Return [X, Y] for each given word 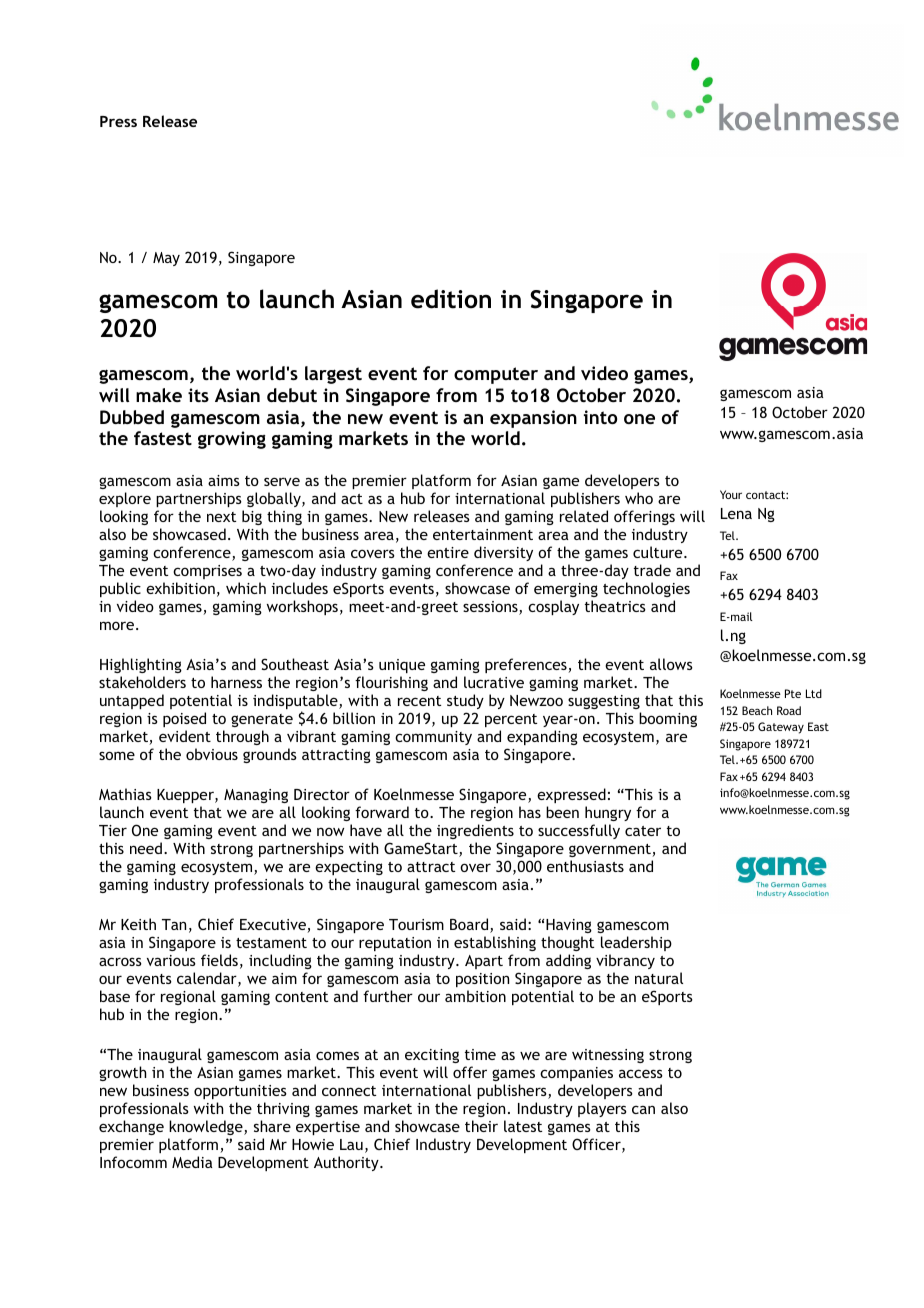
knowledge [207, 1127]
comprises [207, 572]
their [481, 1126]
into [600, 417]
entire [448, 552]
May [166, 259]
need [146, 848]
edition [451, 299]
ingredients [475, 831]
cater [643, 831]
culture [659, 552]
